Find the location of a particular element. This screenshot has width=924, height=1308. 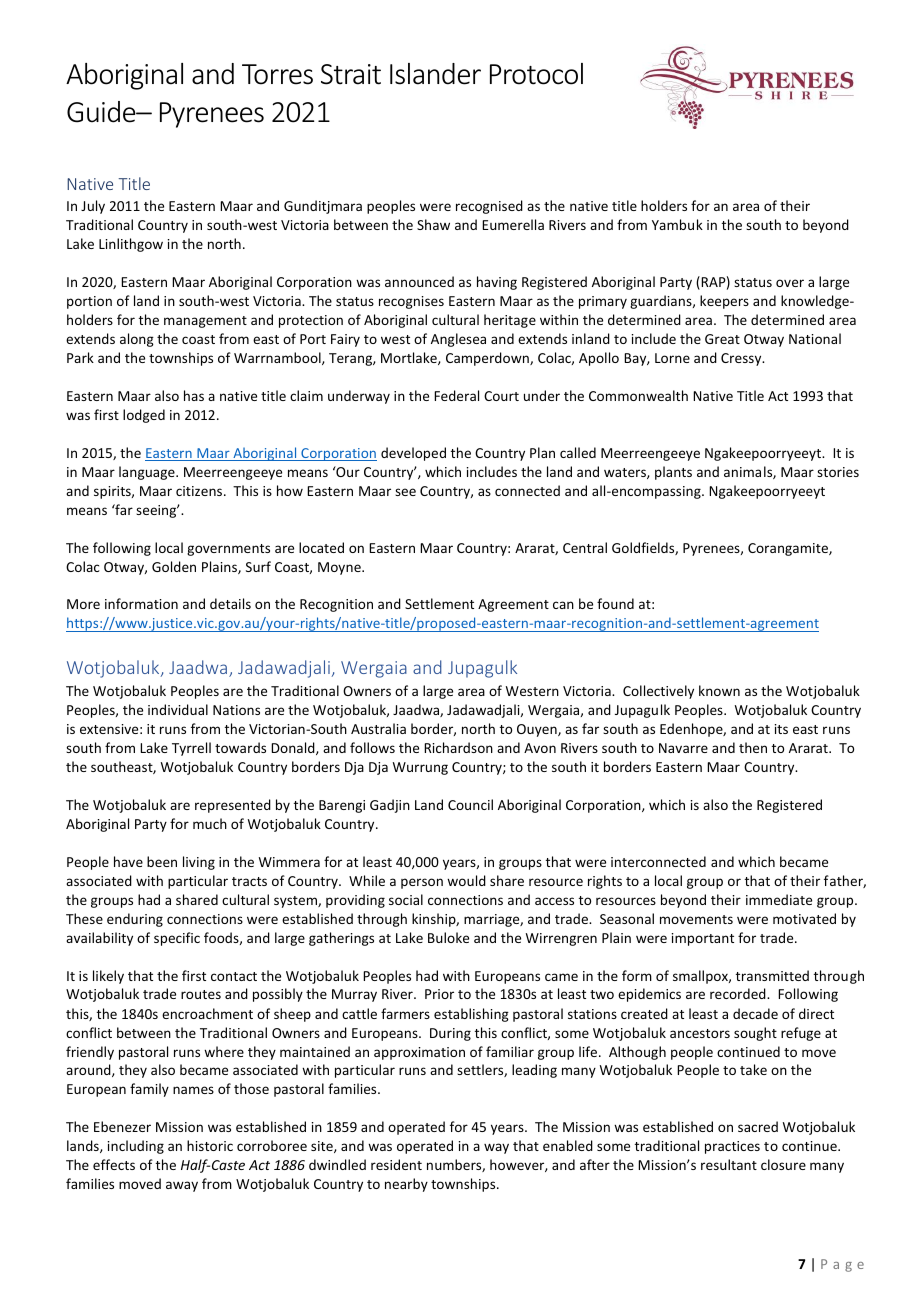

Guide is located at coordinates (102, 112).
